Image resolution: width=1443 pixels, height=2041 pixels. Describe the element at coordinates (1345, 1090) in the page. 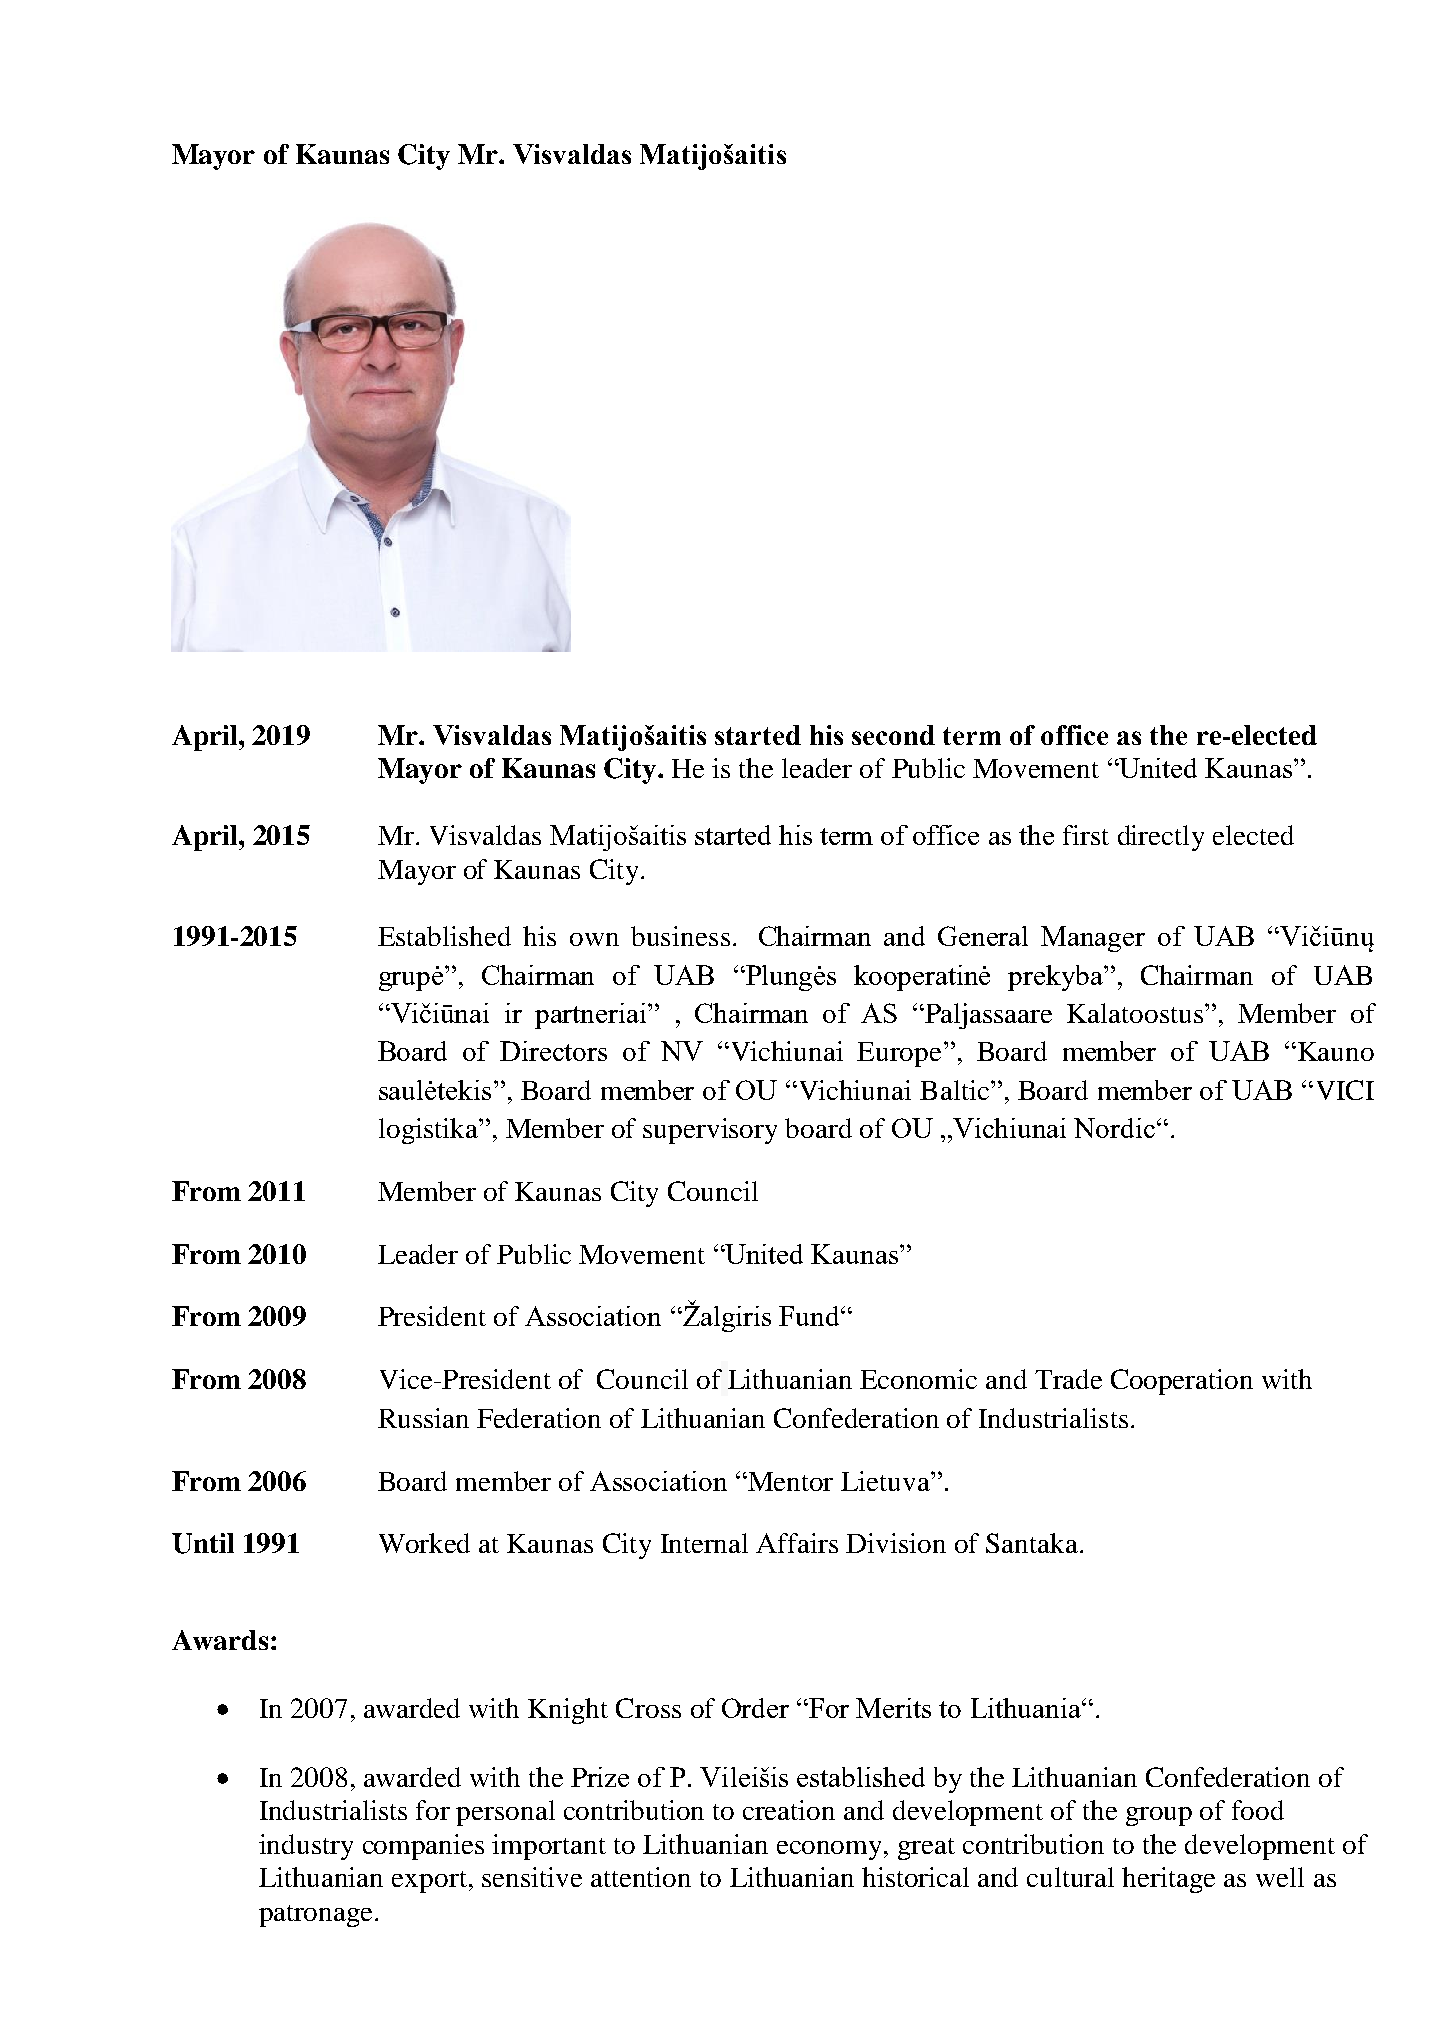

I see `VICI` at that location.
